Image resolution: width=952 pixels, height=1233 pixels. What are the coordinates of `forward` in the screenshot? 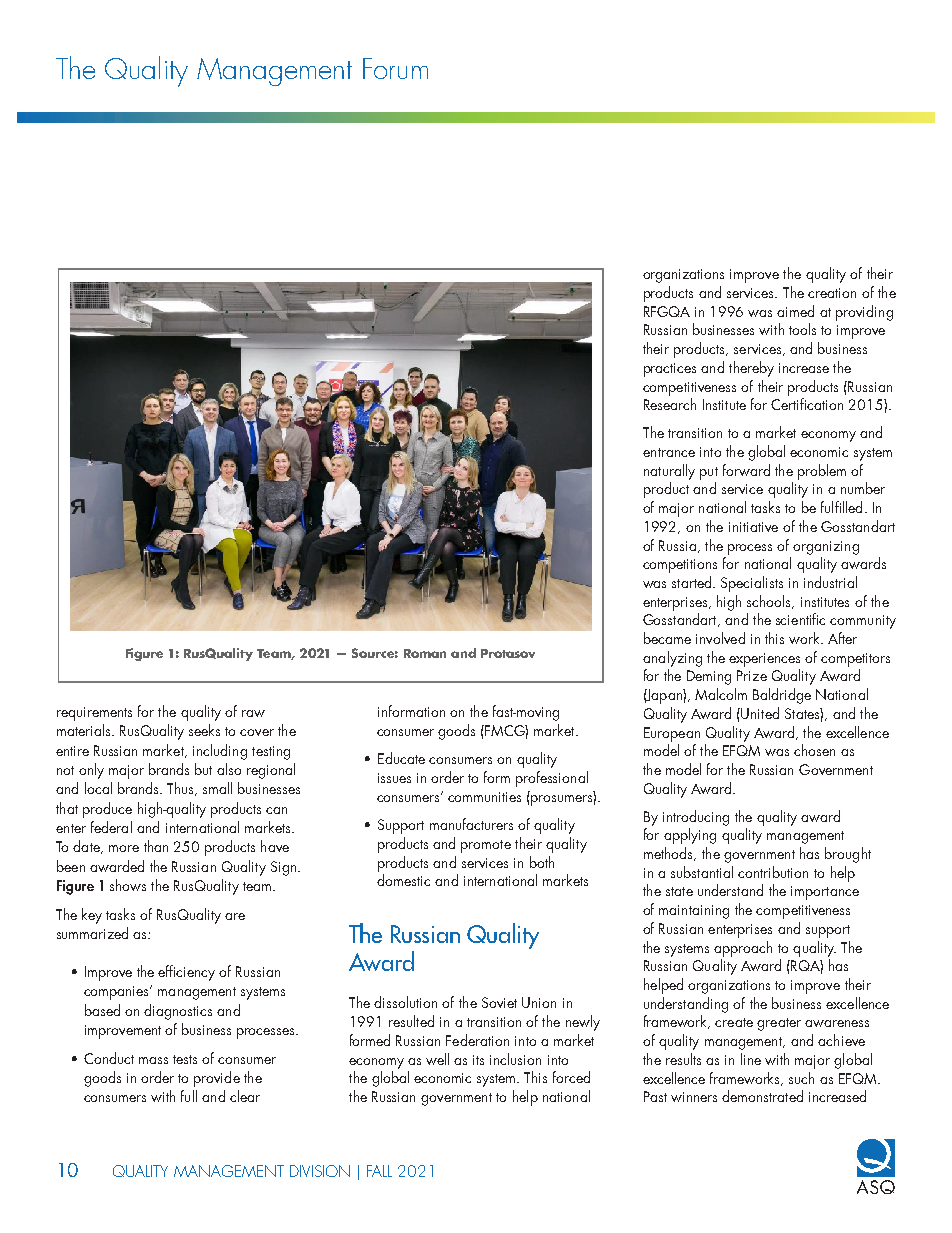 It's located at (746, 470).
